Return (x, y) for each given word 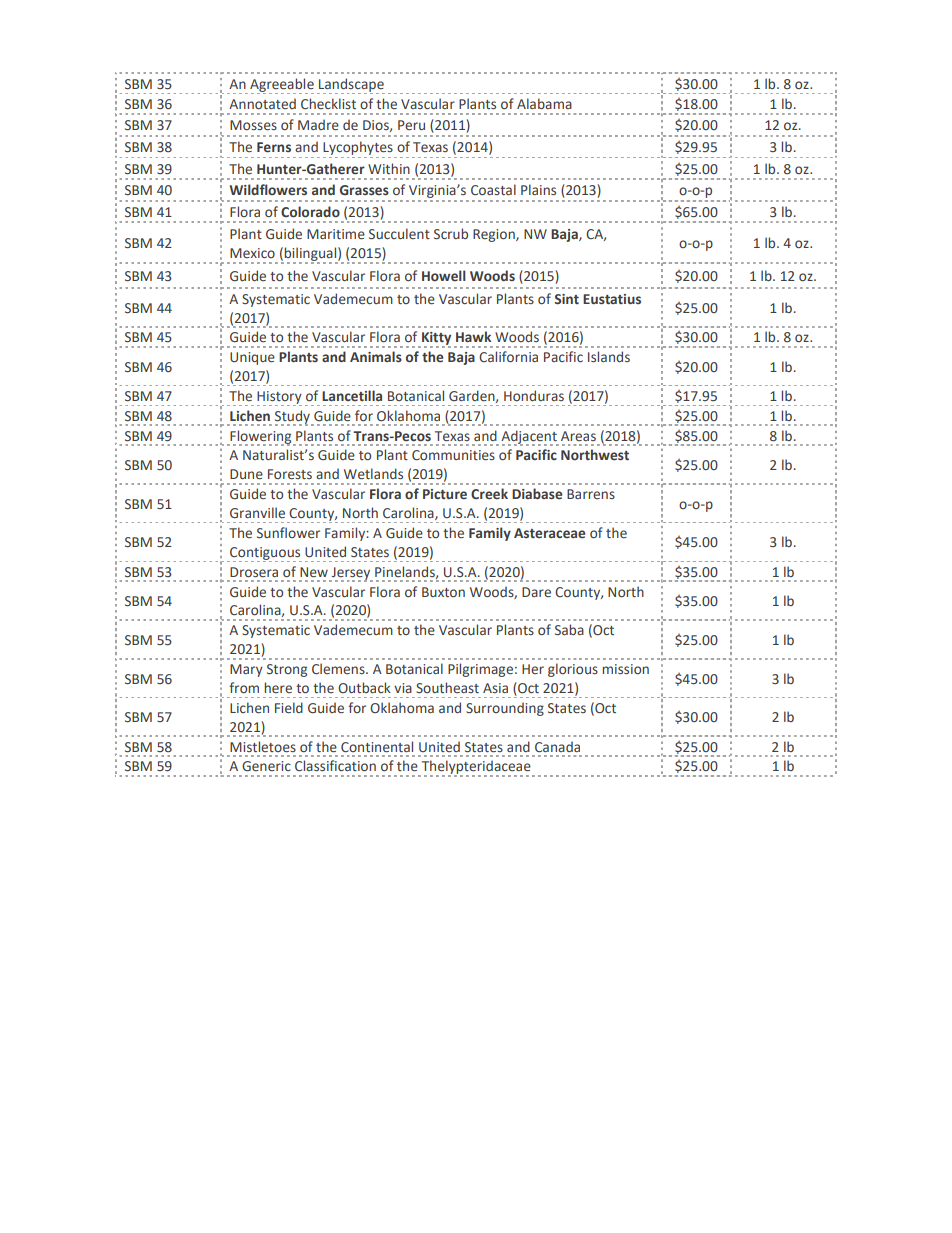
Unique (252, 358)
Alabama (544, 103)
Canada (557, 746)
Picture (445, 494)
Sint (566, 299)
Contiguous (265, 554)
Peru (411, 125)
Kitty (435, 340)
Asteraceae (549, 533)
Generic (266, 766)
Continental (377, 747)
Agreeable (282, 86)
